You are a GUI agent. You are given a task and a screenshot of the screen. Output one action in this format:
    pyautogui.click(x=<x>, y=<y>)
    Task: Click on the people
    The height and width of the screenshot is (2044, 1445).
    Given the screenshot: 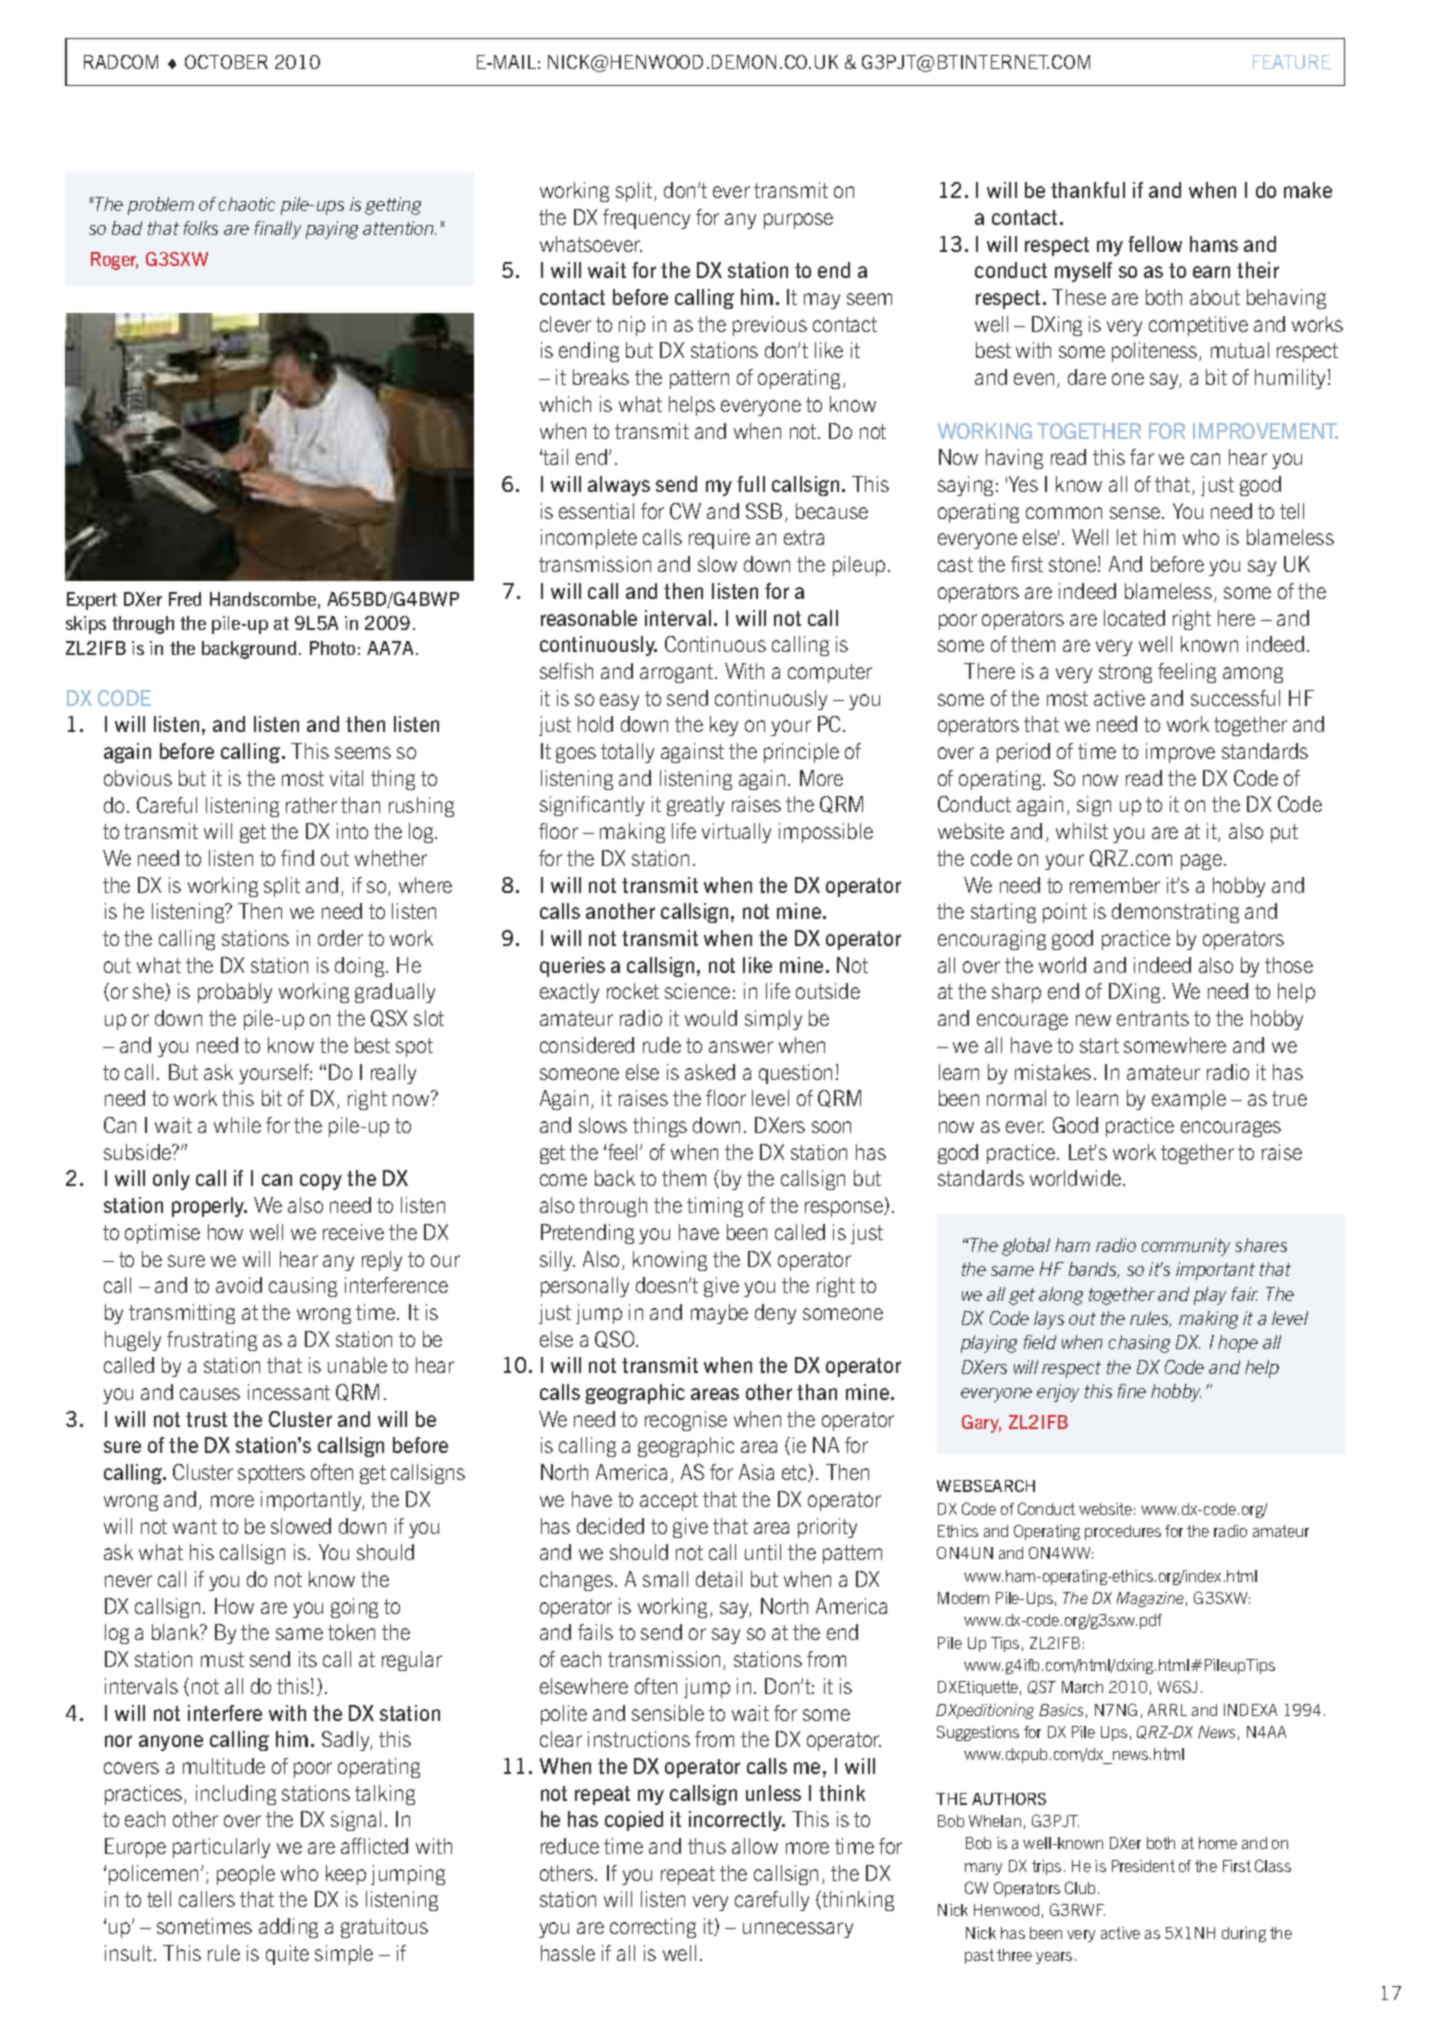 What is the action you would take?
    pyautogui.click(x=246, y=1875)
